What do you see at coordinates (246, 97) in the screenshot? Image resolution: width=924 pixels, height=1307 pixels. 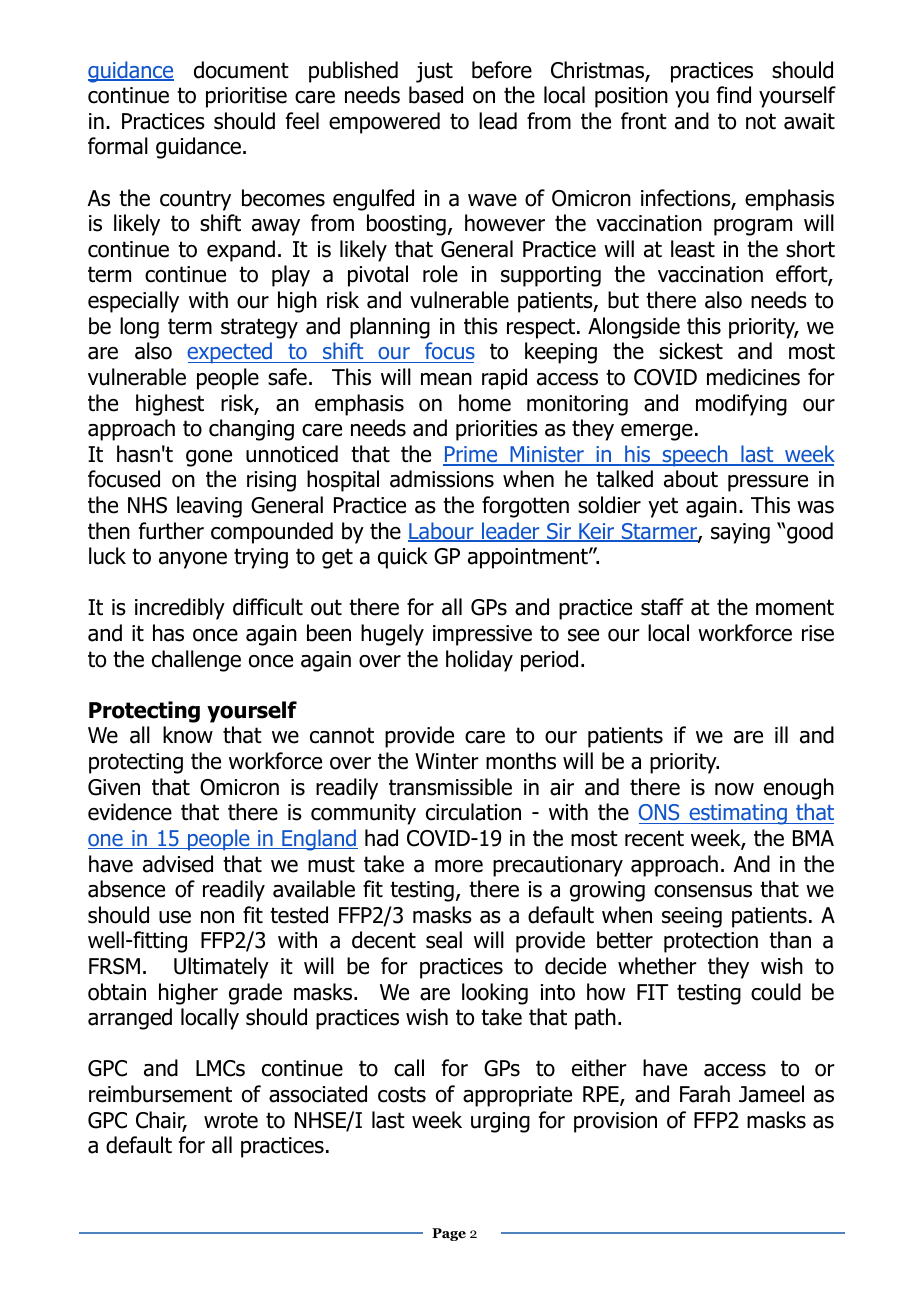 I see `prioritise` at bounding box center [246, 97].
